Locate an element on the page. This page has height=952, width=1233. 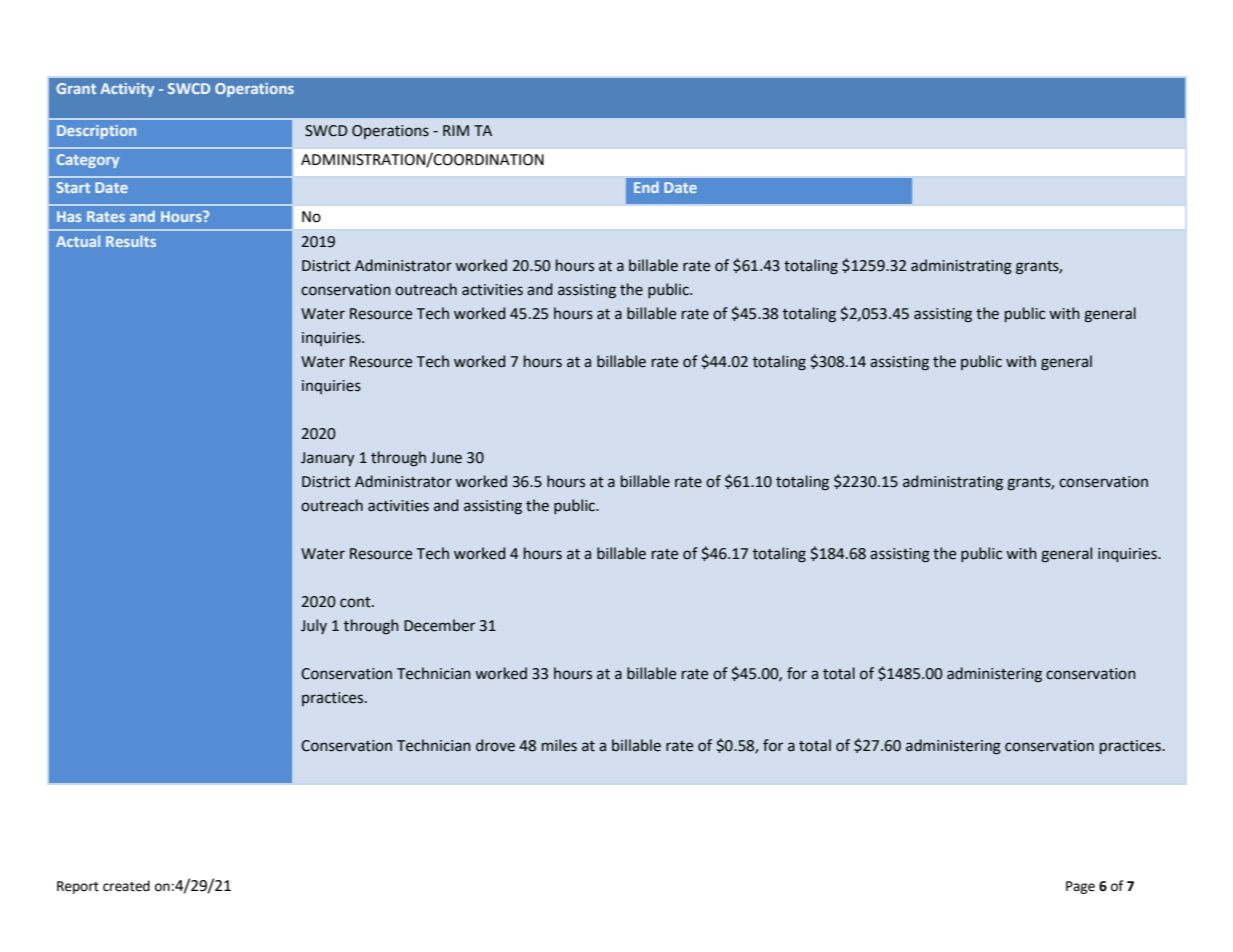
created is located at coordinates (126, 886).
